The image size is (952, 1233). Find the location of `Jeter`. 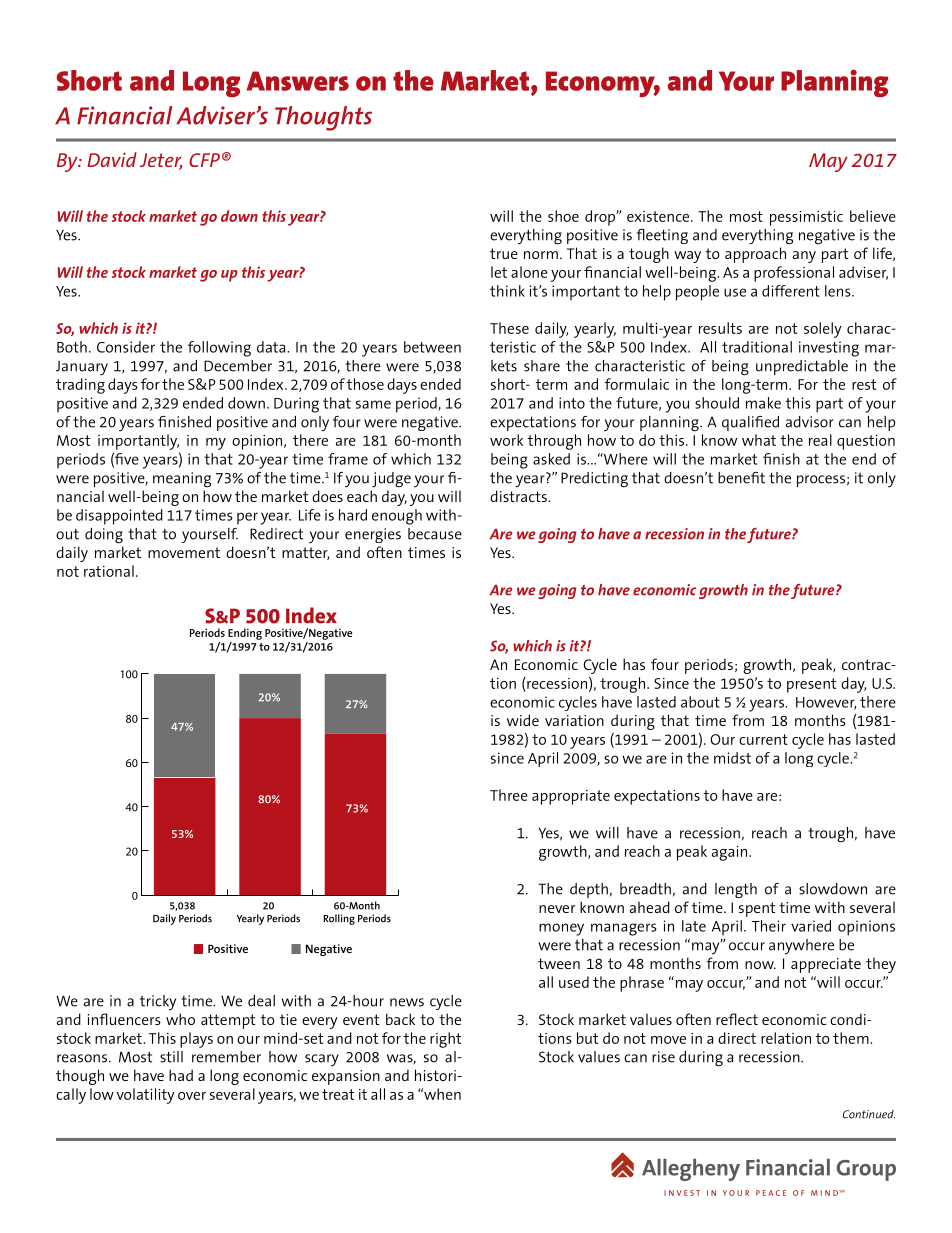

Jeter is located at coordinates (161, 161).
